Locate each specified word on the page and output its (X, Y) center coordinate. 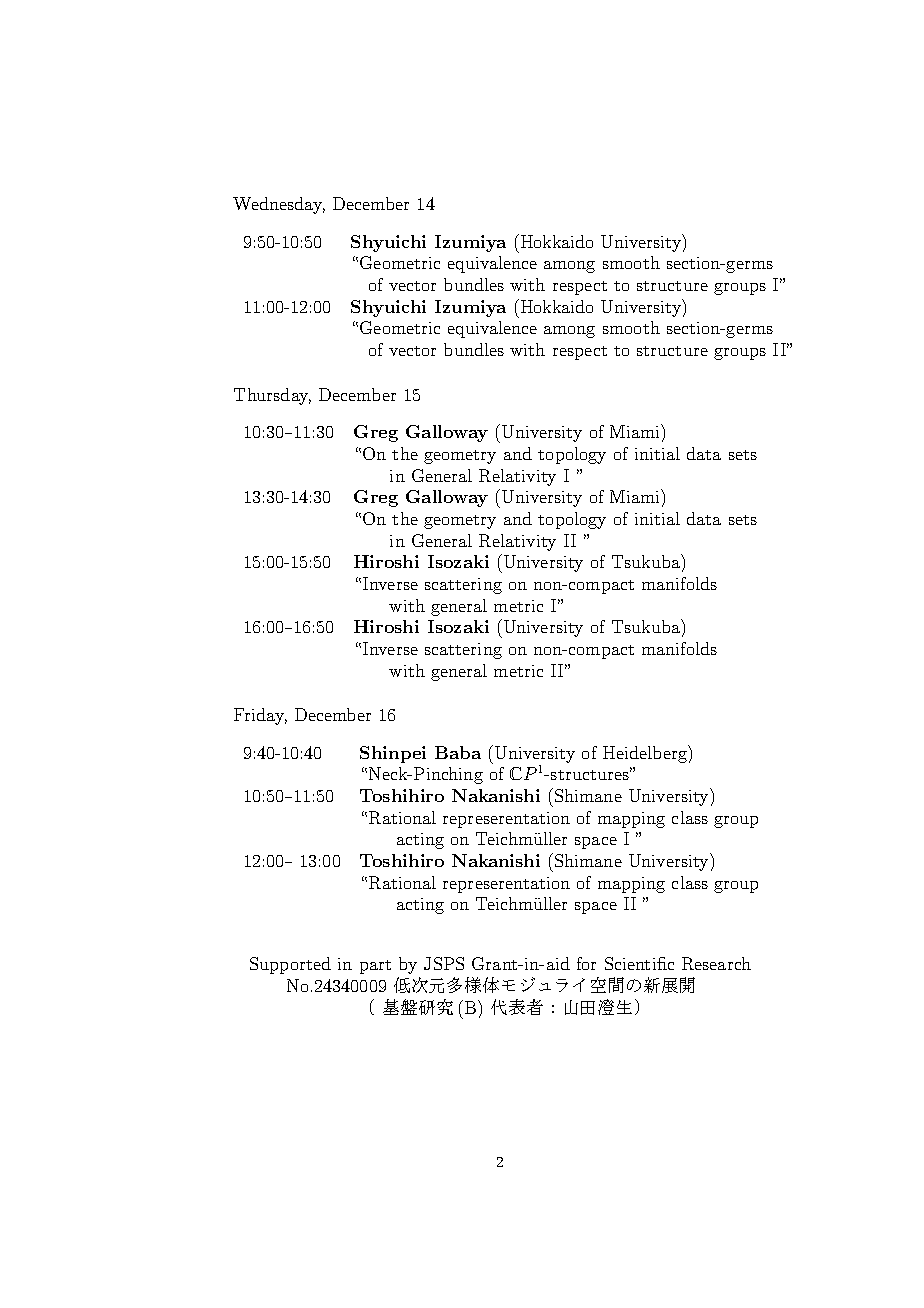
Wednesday (279, 205)
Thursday (272, 396)
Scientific (639, 963)
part (375, 967)
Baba (458, 752)
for (586, 963)
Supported (290, 965)
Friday (260, 716)
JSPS (444, 963)
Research (716, 963)
